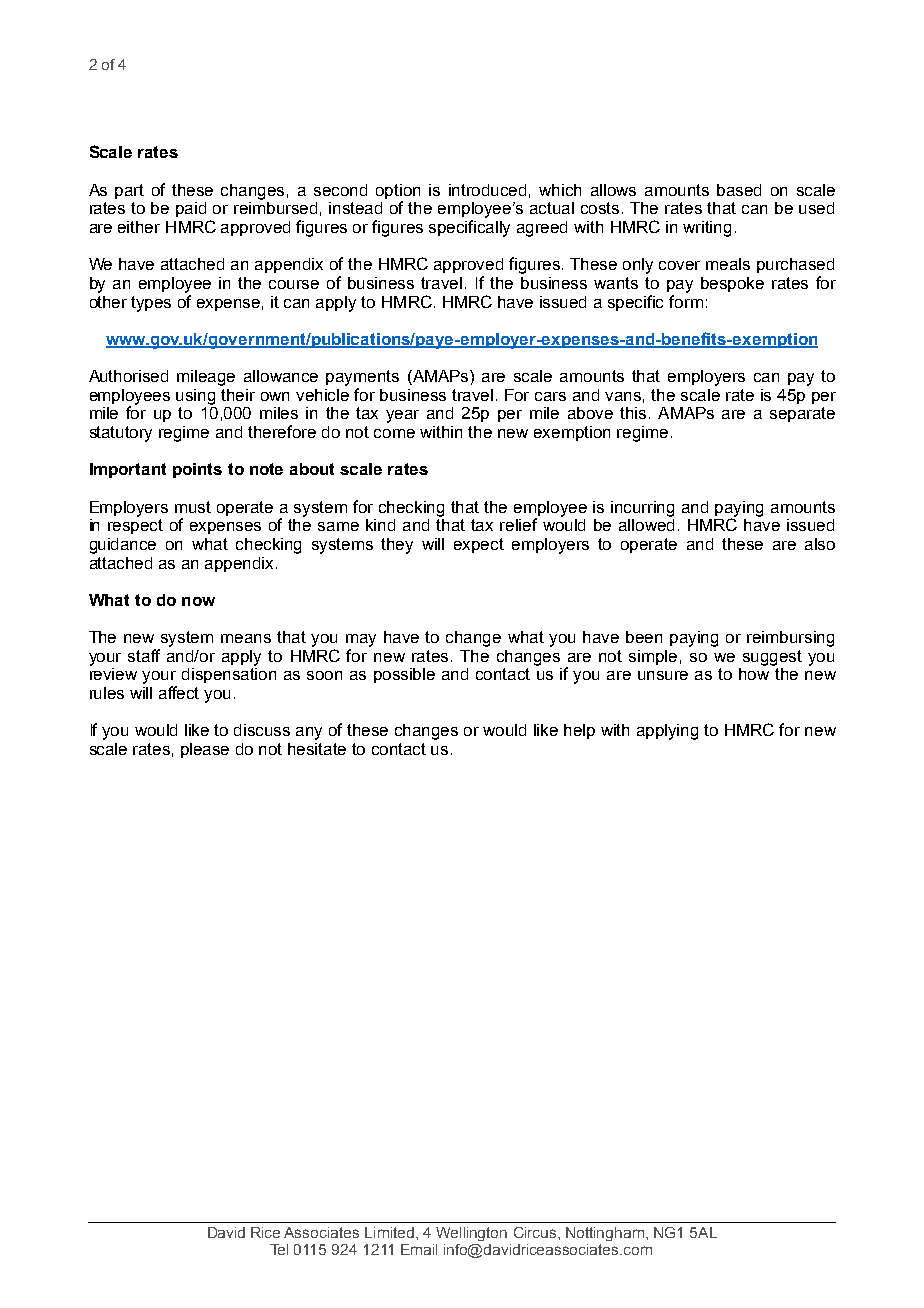 The width and height of the screenshot is (924, 1308). What do you see at coordinates (398, 193) in the screenshot?
I see `option` at bounding box center [398, 193].
